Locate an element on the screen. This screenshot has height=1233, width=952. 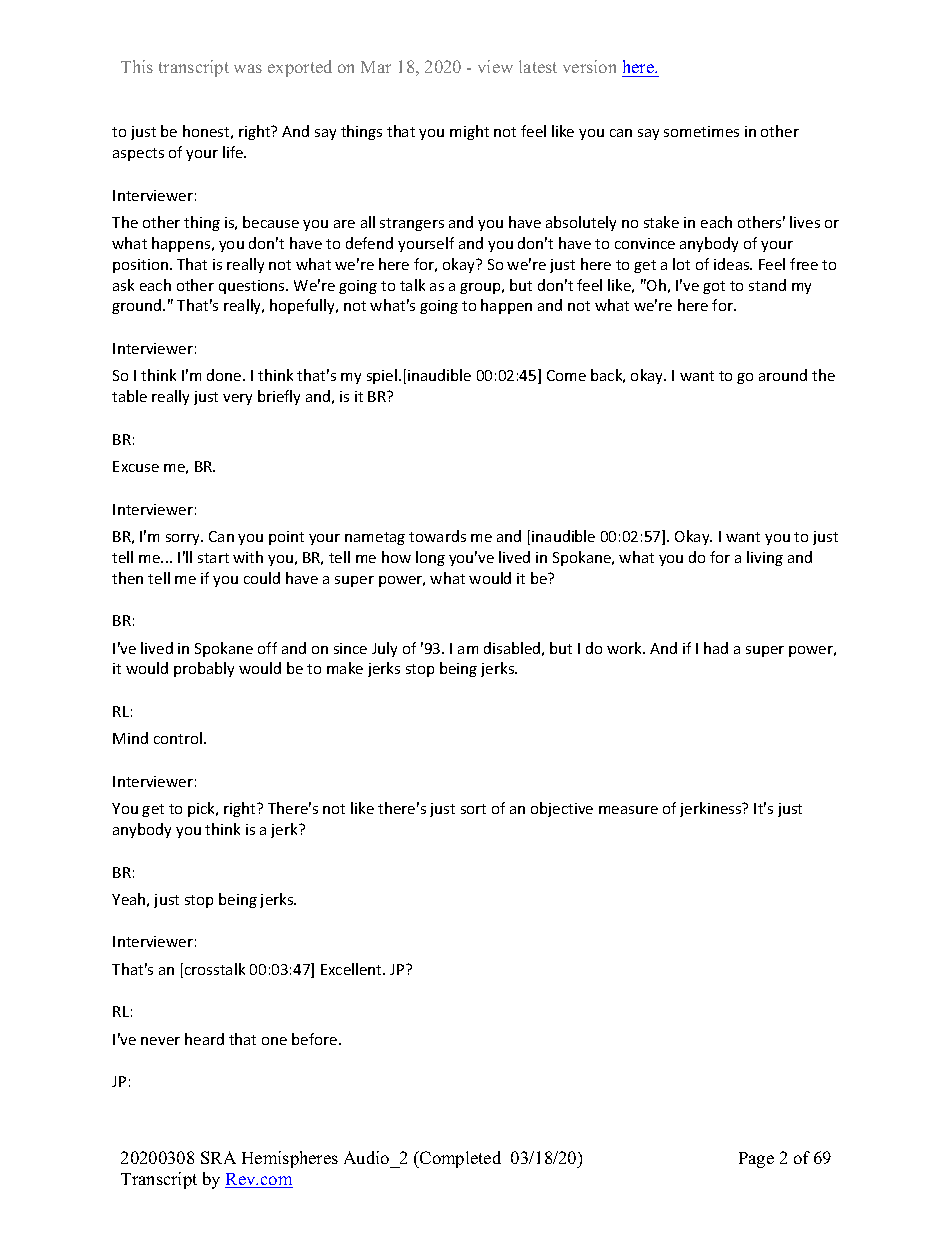
SRA is located at coordinates (218, 1157).
